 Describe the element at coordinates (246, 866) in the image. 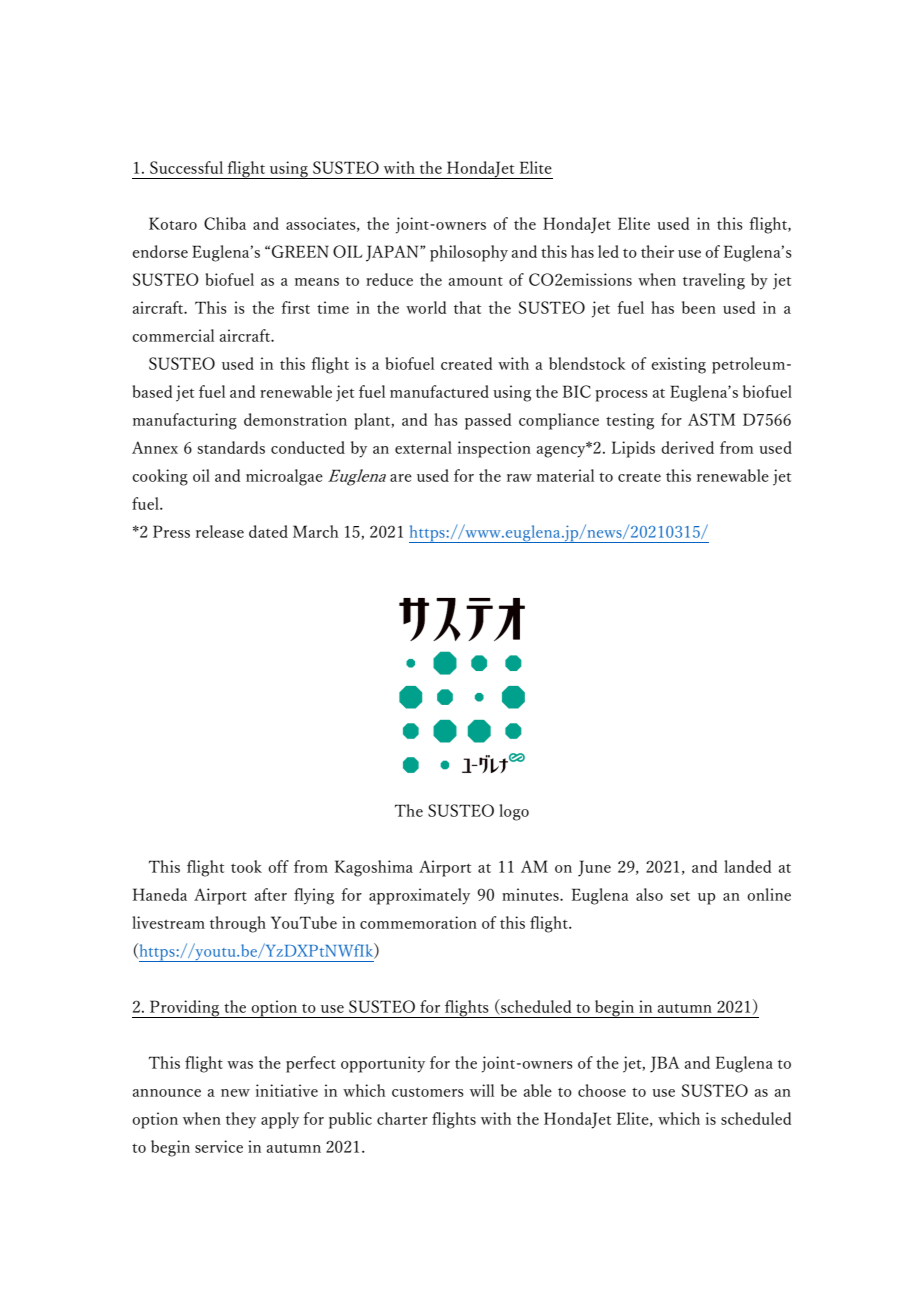

I see `took` at that location.
